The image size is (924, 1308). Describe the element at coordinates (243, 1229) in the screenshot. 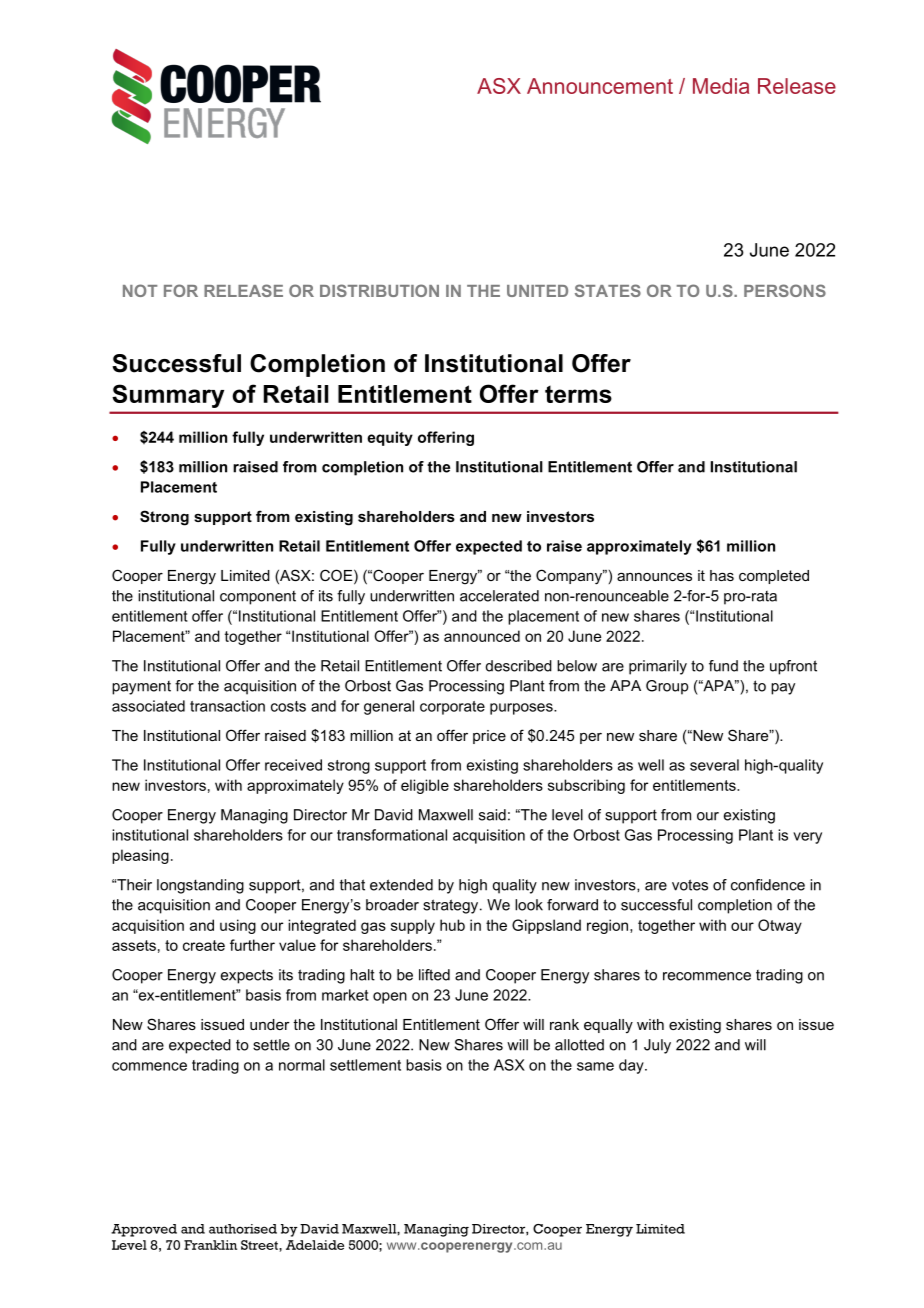

I see `authorised` at that location.
